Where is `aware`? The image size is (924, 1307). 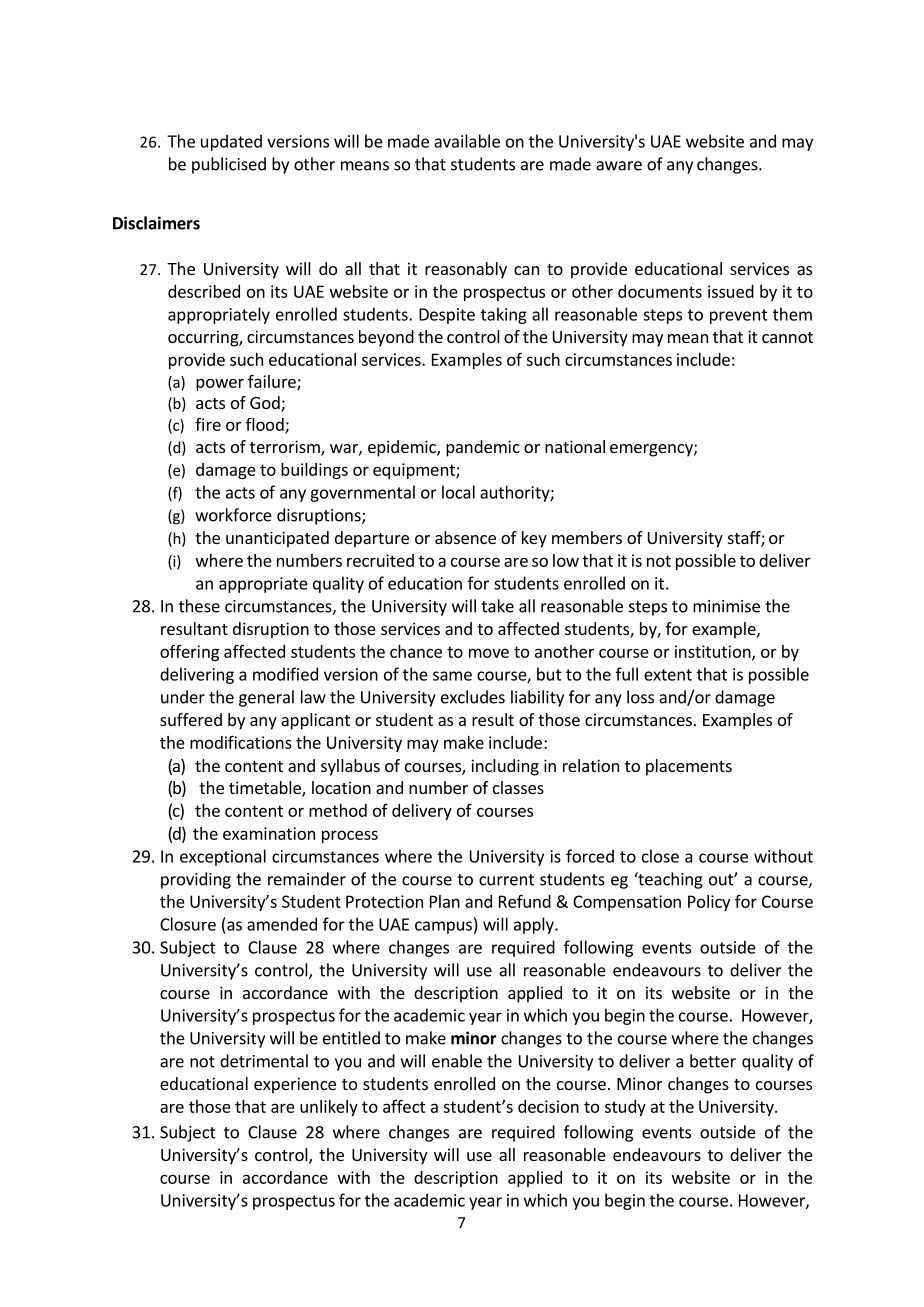
aware is located at coordinates (619, 166).
